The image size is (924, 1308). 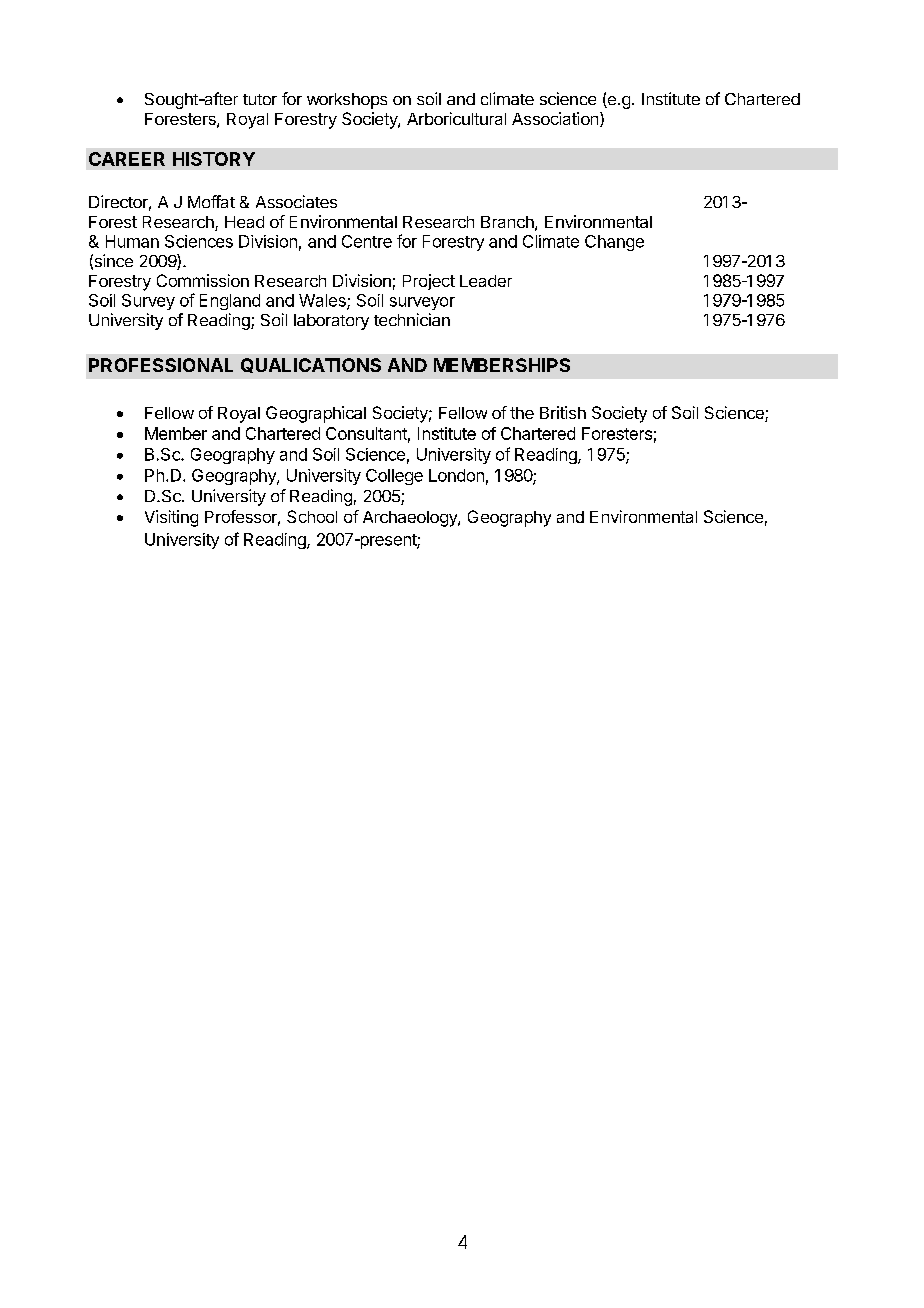 What do you see at coordinates (367, 241) in the document?
I see `Centre` at bounding box center [367, 241].
